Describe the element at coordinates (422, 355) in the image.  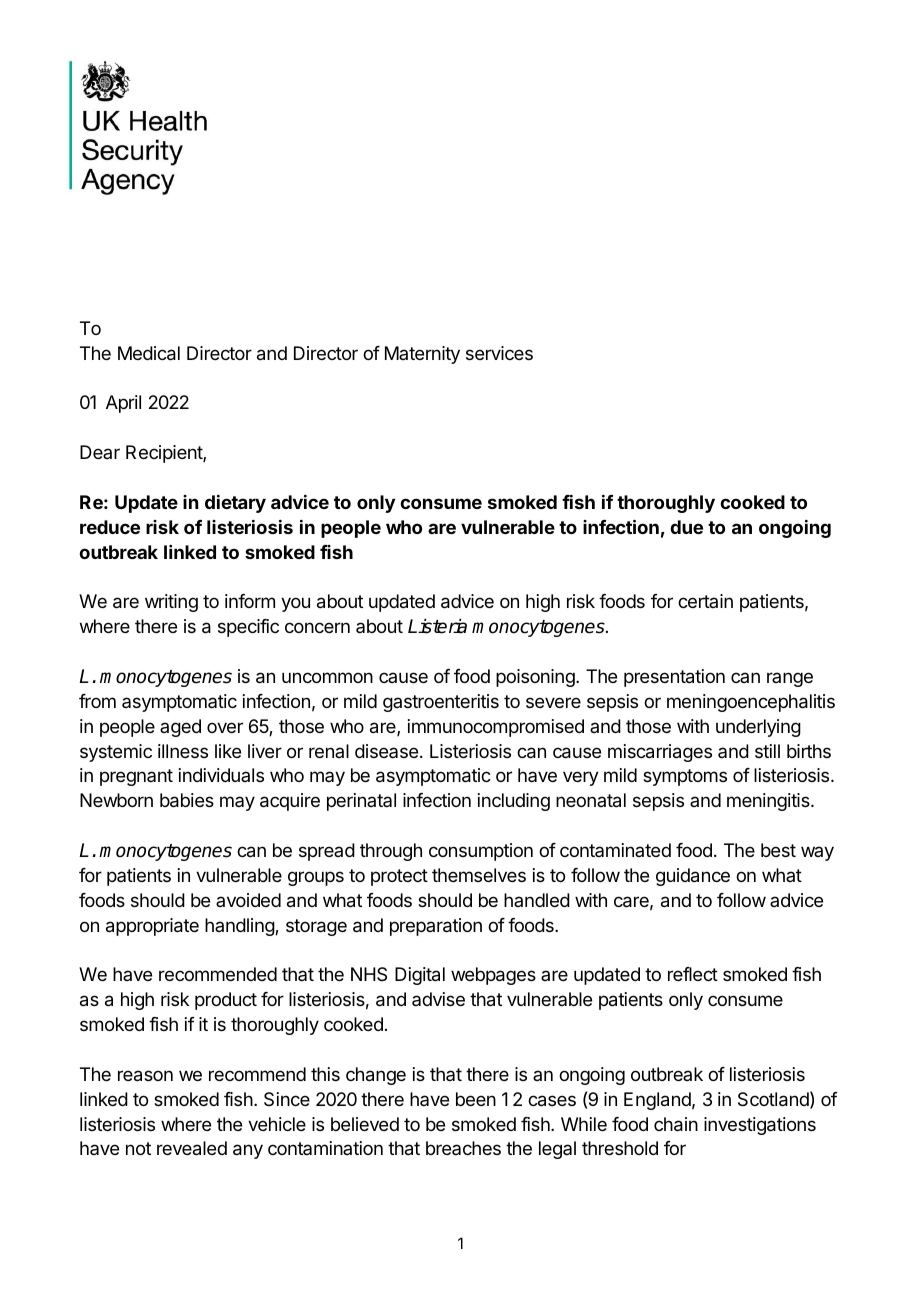
I see `Maternity` at that location.
